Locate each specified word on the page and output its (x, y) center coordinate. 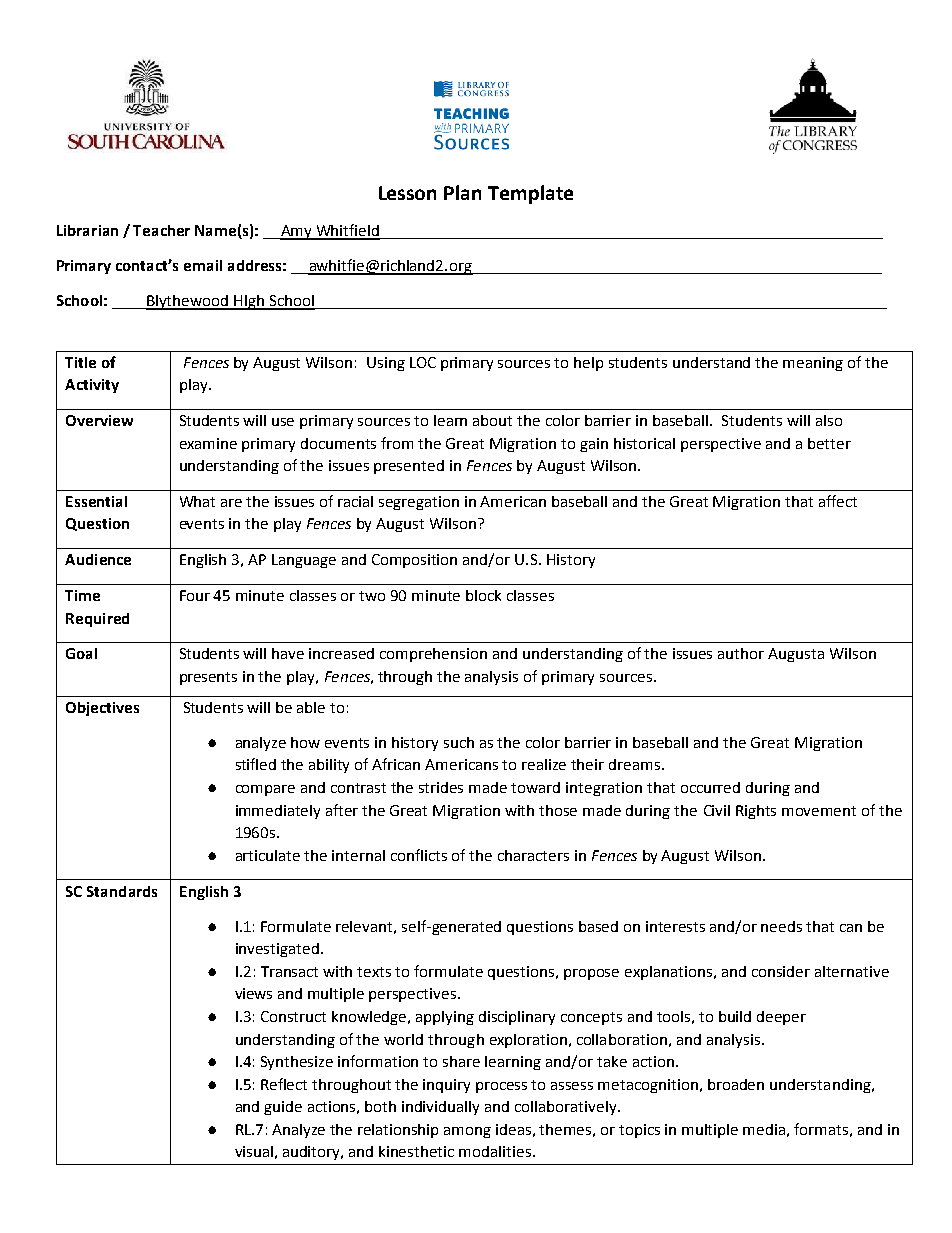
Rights (756, 812)
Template (530, 194)
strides (441, 787)
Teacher (161, 230)
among (467, 1132)
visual (254, 1151)
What (197, 501)
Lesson (407, 193)
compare (265, 790)
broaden (736, 1084)
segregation (419, 503)
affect (838, 501)
